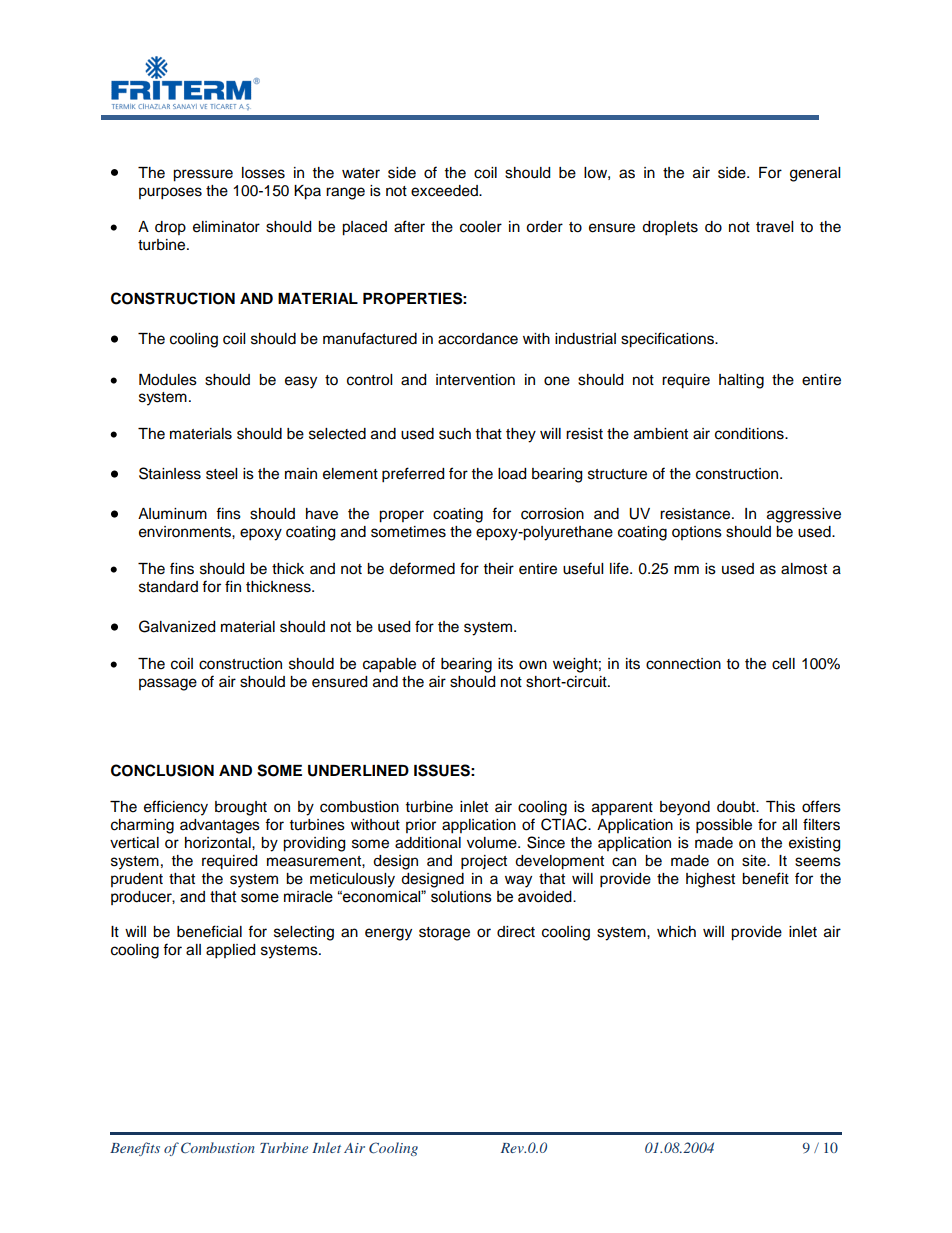 The image size is (952, 1233). What do you see at coordinates (358, 771) in the image?
I see `UNDERLINED` at bounding box center [358, 771].
